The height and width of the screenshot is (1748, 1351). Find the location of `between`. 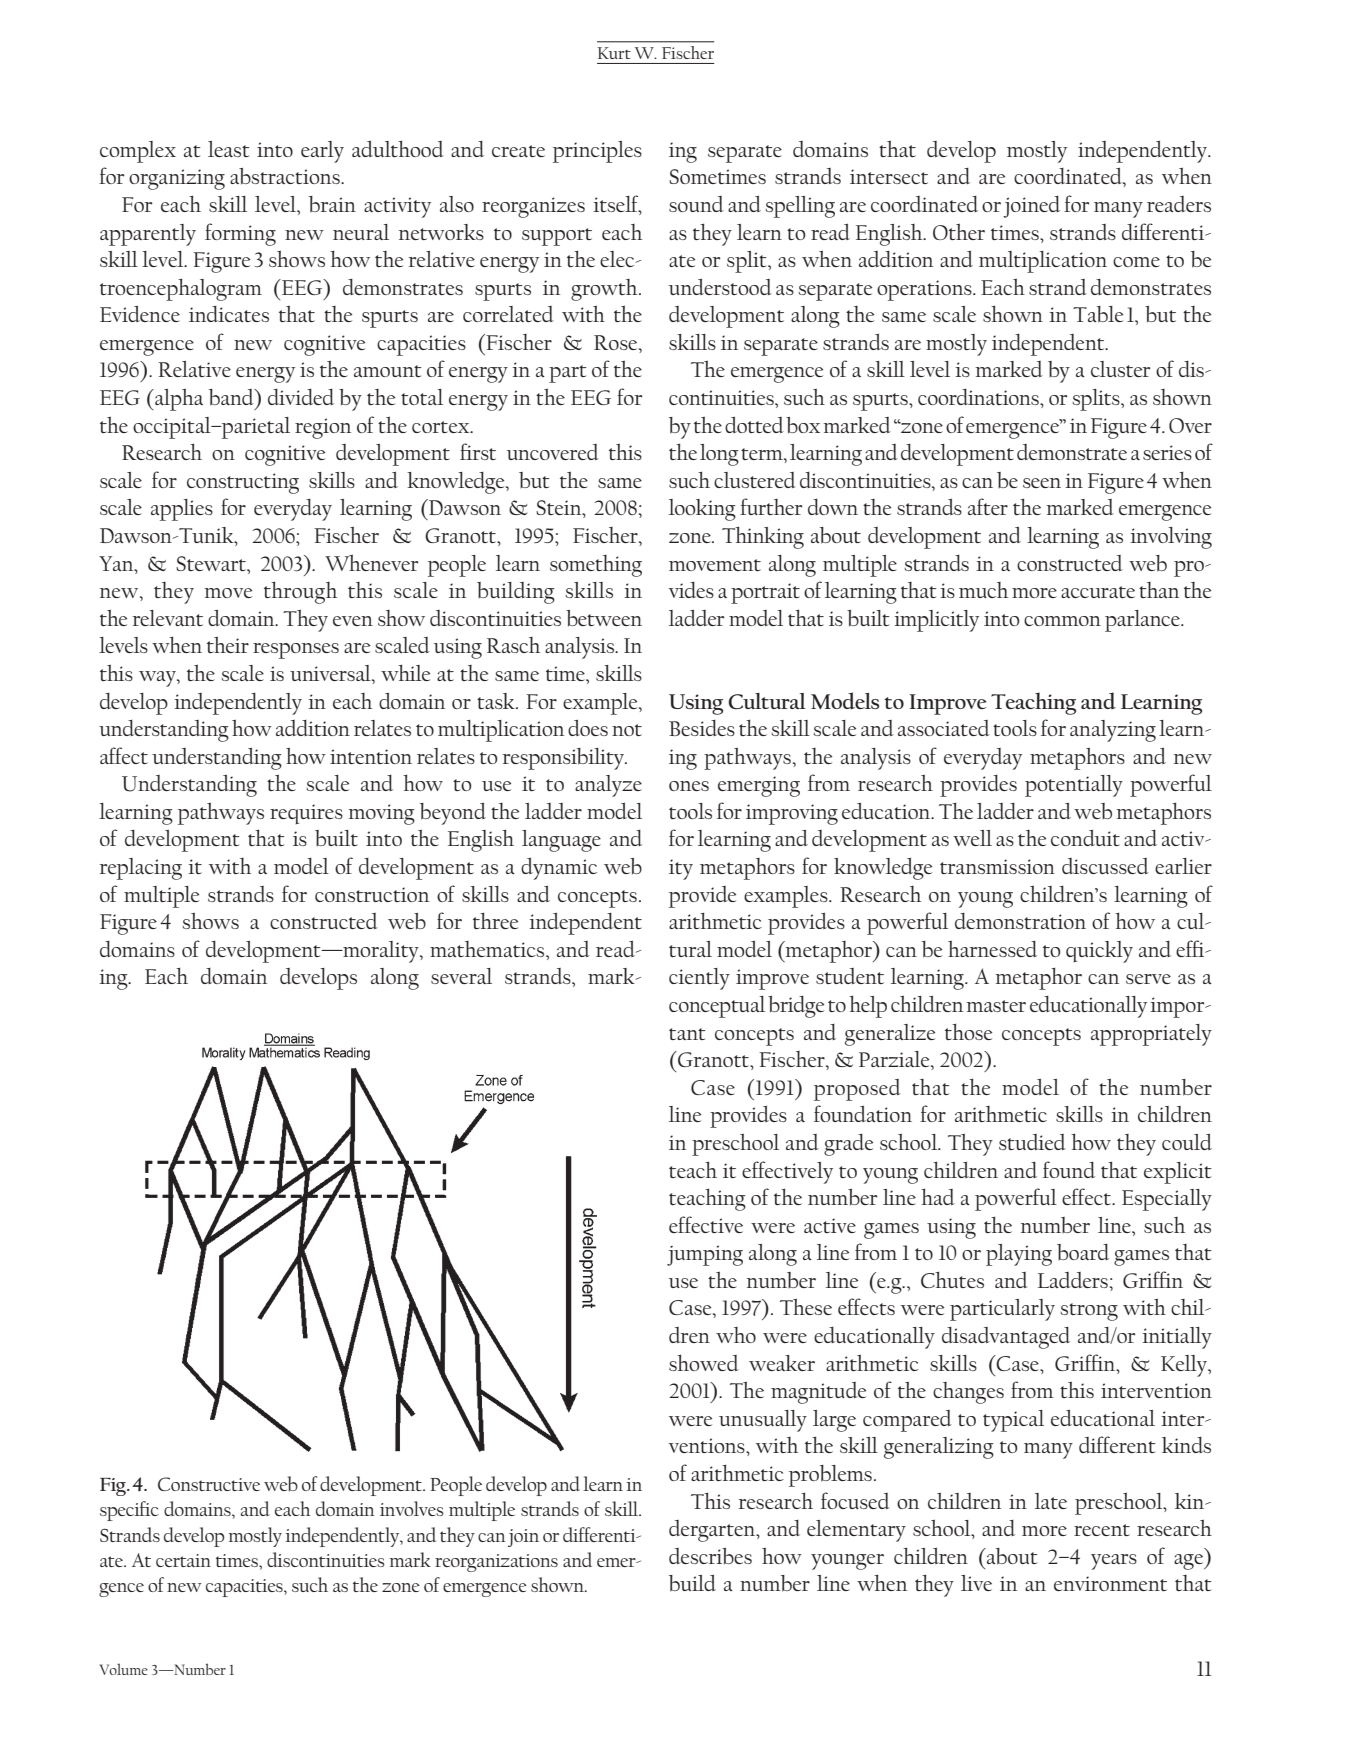

between is located at coordinates (604, 618).
